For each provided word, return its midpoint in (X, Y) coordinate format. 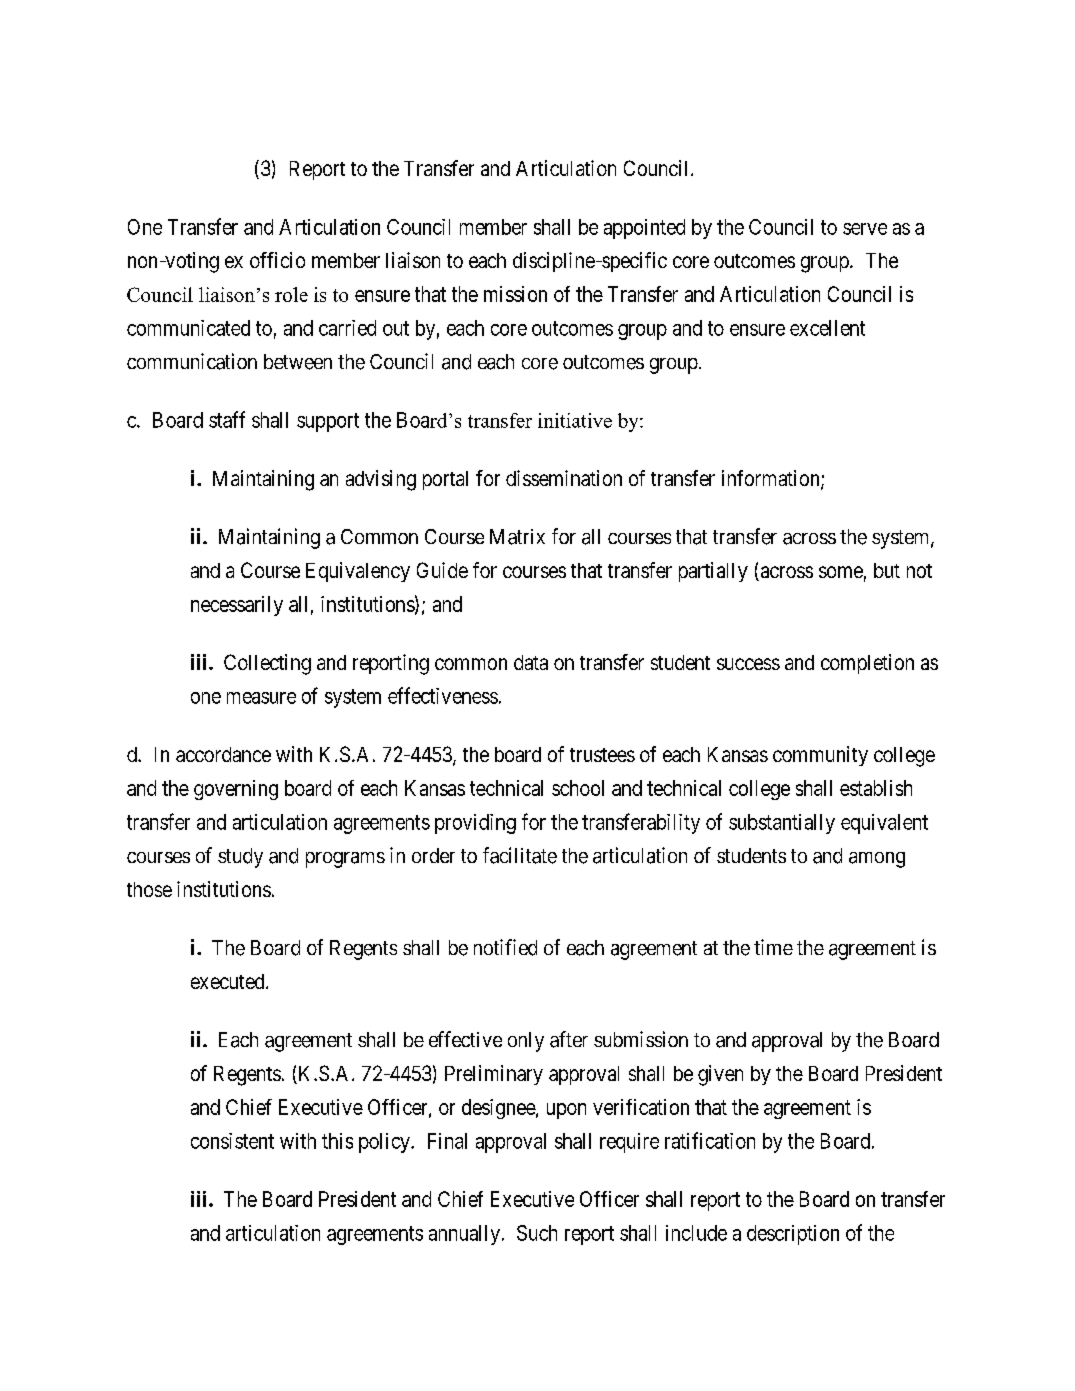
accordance (223, 754)
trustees (602, 755)
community (820, 756)
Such (537, 1233)
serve (865, 229)
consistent (232, 1141)
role (291, 294)
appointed (644, 229)
